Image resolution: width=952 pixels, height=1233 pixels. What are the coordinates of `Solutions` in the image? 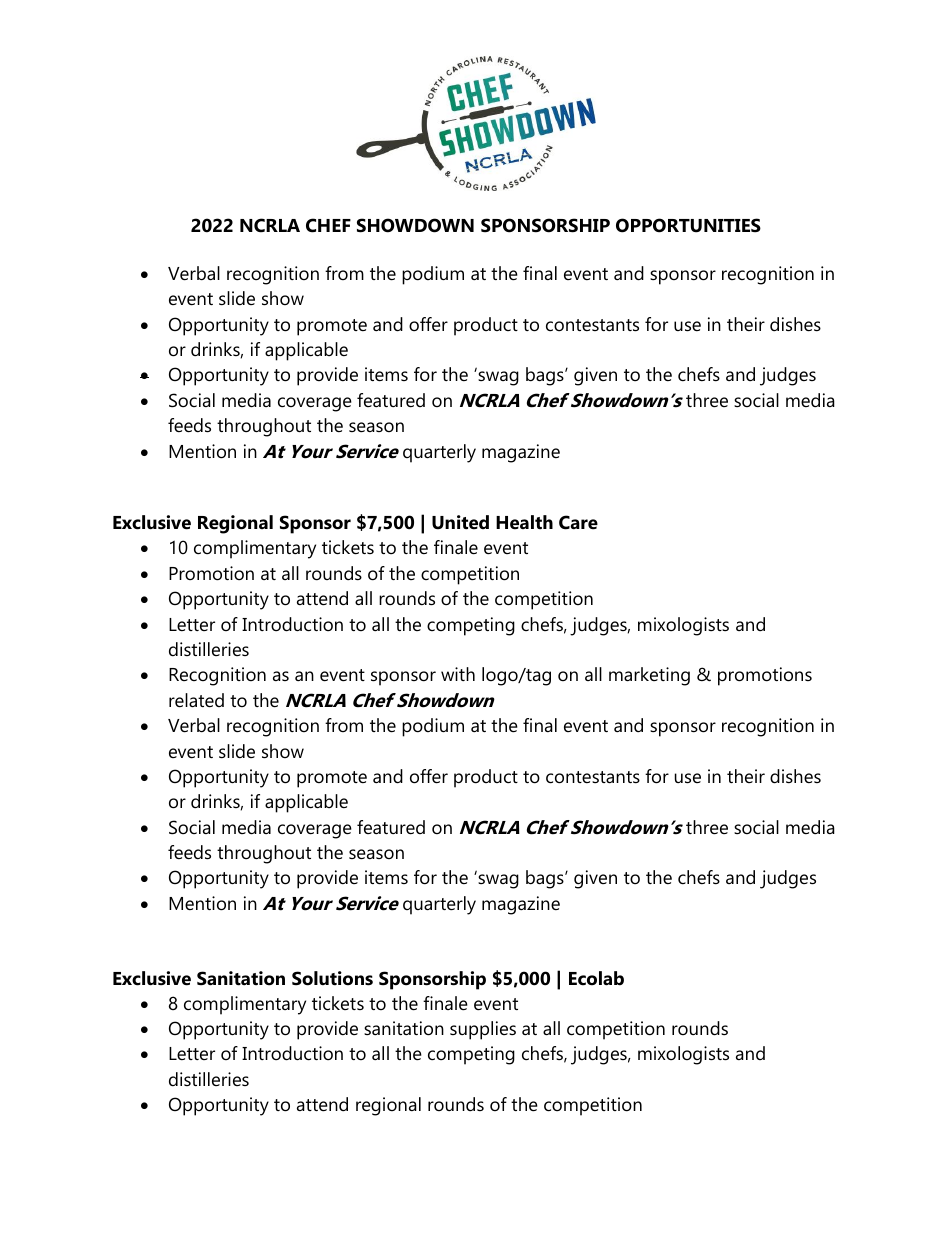 It's located at (332, 978).
